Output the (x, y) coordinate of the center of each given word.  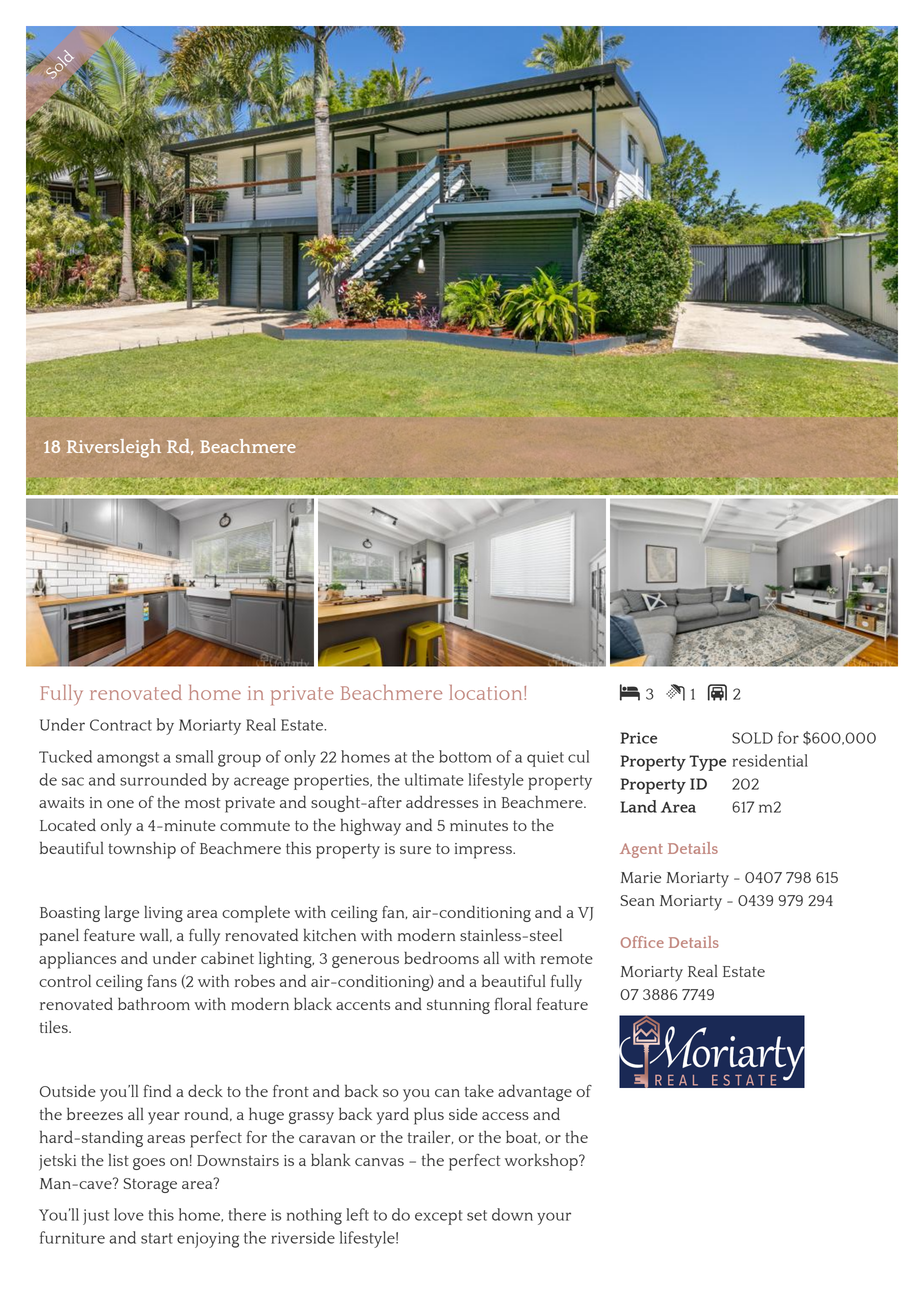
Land (638, 806)
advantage (535, 1092)
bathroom (154, 1004)
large (122, 914)
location (487, 692)
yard (392, 1116)
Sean (637, 900)
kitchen (329, 934)
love (129, 1214)
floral (513, 1003)
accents (363, 1005)
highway (370, 827)
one (120, 804)
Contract (121, 725)
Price (638, 738)
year (164, 1118)
